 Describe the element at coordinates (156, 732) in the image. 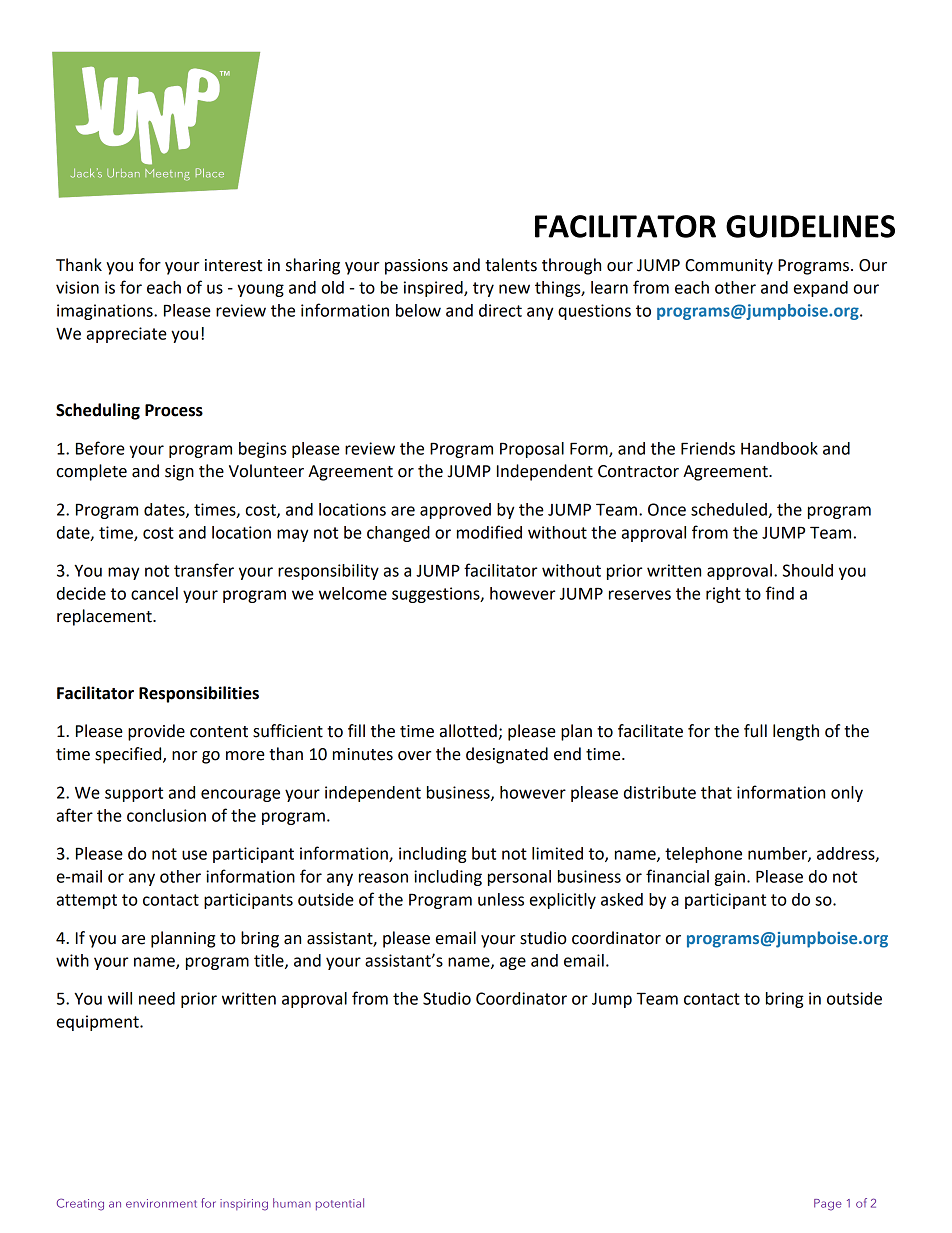

I see `provide` at that location.
